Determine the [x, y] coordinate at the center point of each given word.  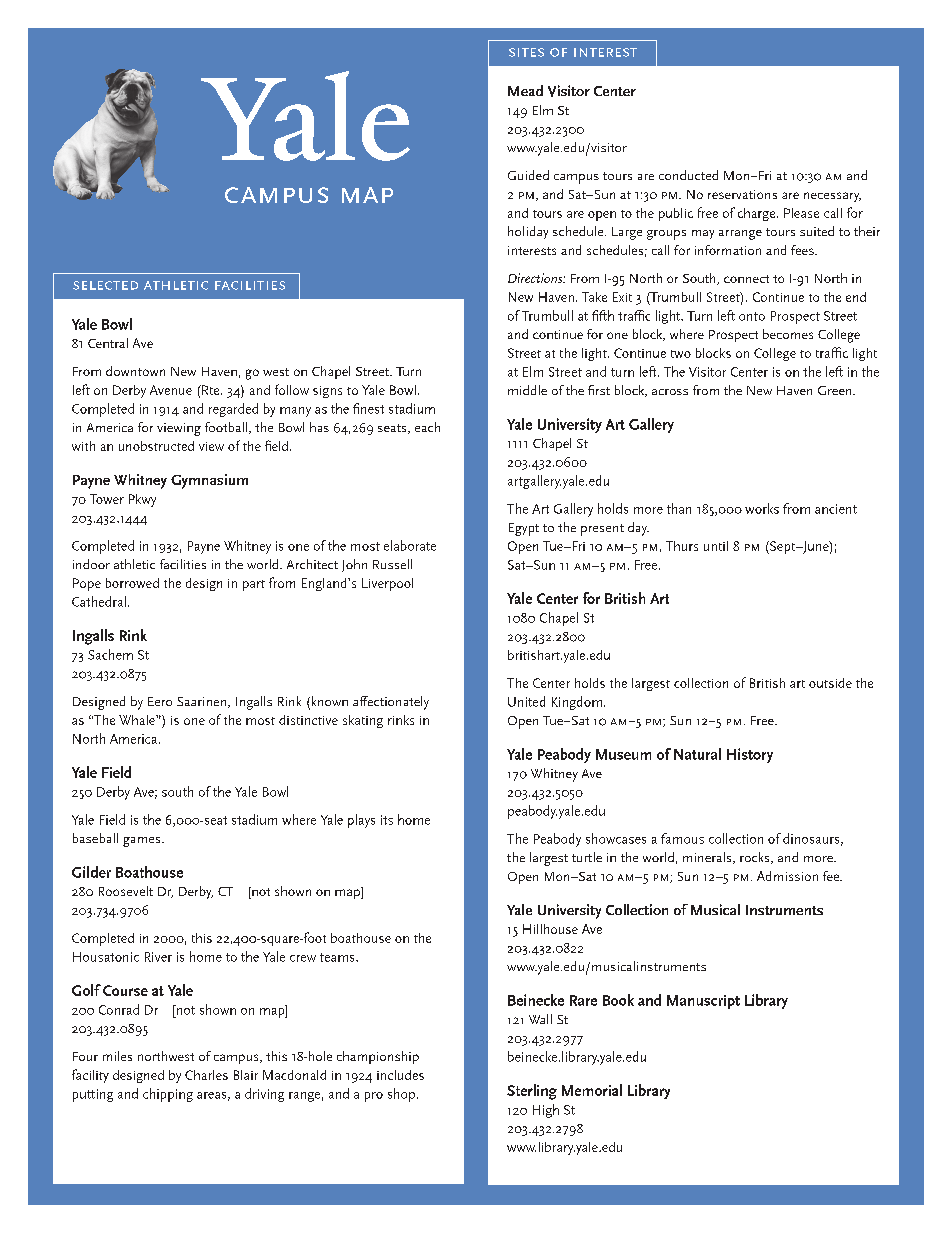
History [750, 755]
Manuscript [703, 1002]
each [427, 427]
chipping [168, 1095]
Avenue [171, 390]
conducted [688, 175]
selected [105, 285]
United [526, 701]
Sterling [532, 1092]
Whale [138, 720]
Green [836, 390]
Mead [525, 90]
